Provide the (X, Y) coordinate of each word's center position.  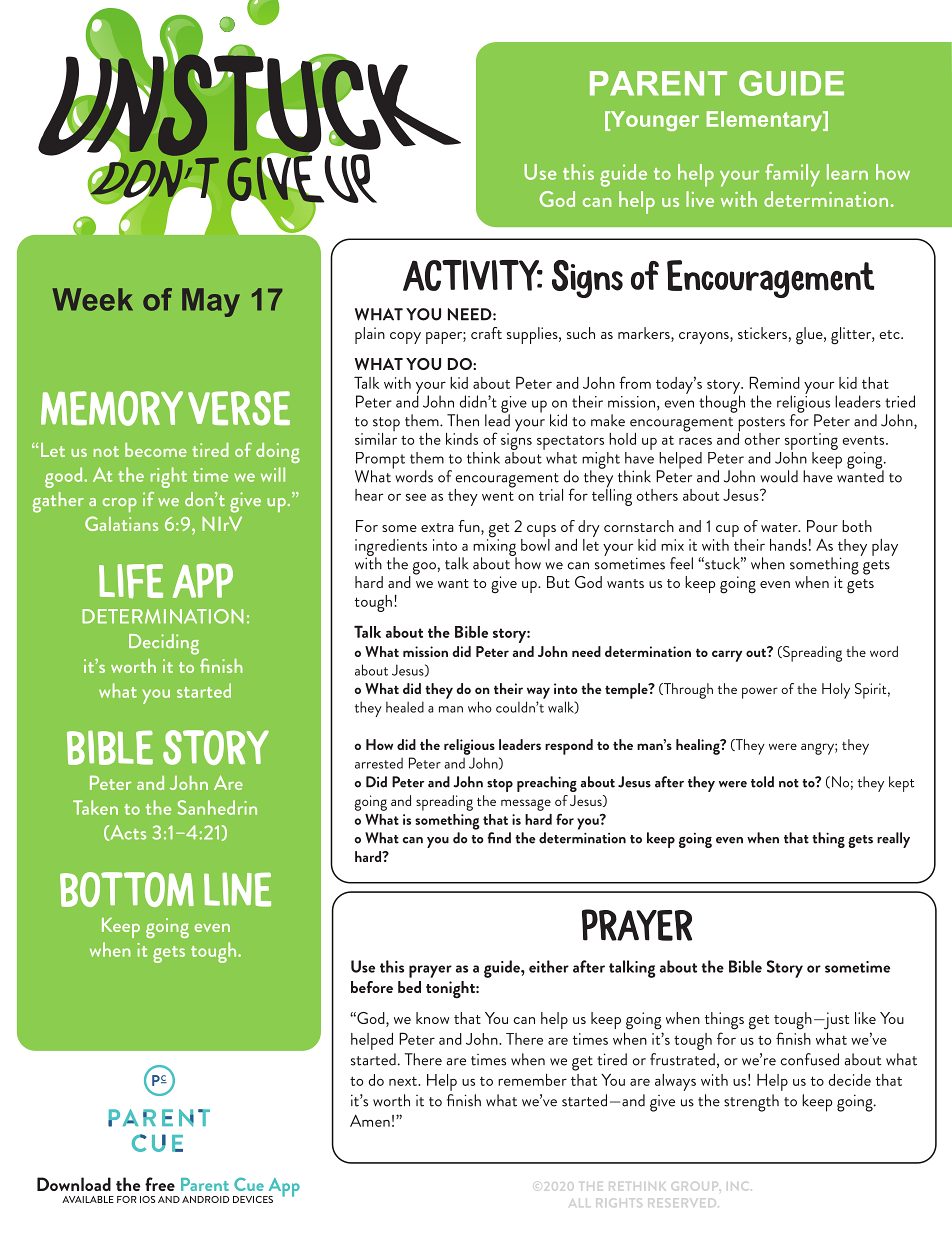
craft (486, 333)
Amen (370, 1120)
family (792, 175)
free (160, 1184)
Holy (836, 691)
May (211, 302)
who (480, 707)
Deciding (164, 644)
